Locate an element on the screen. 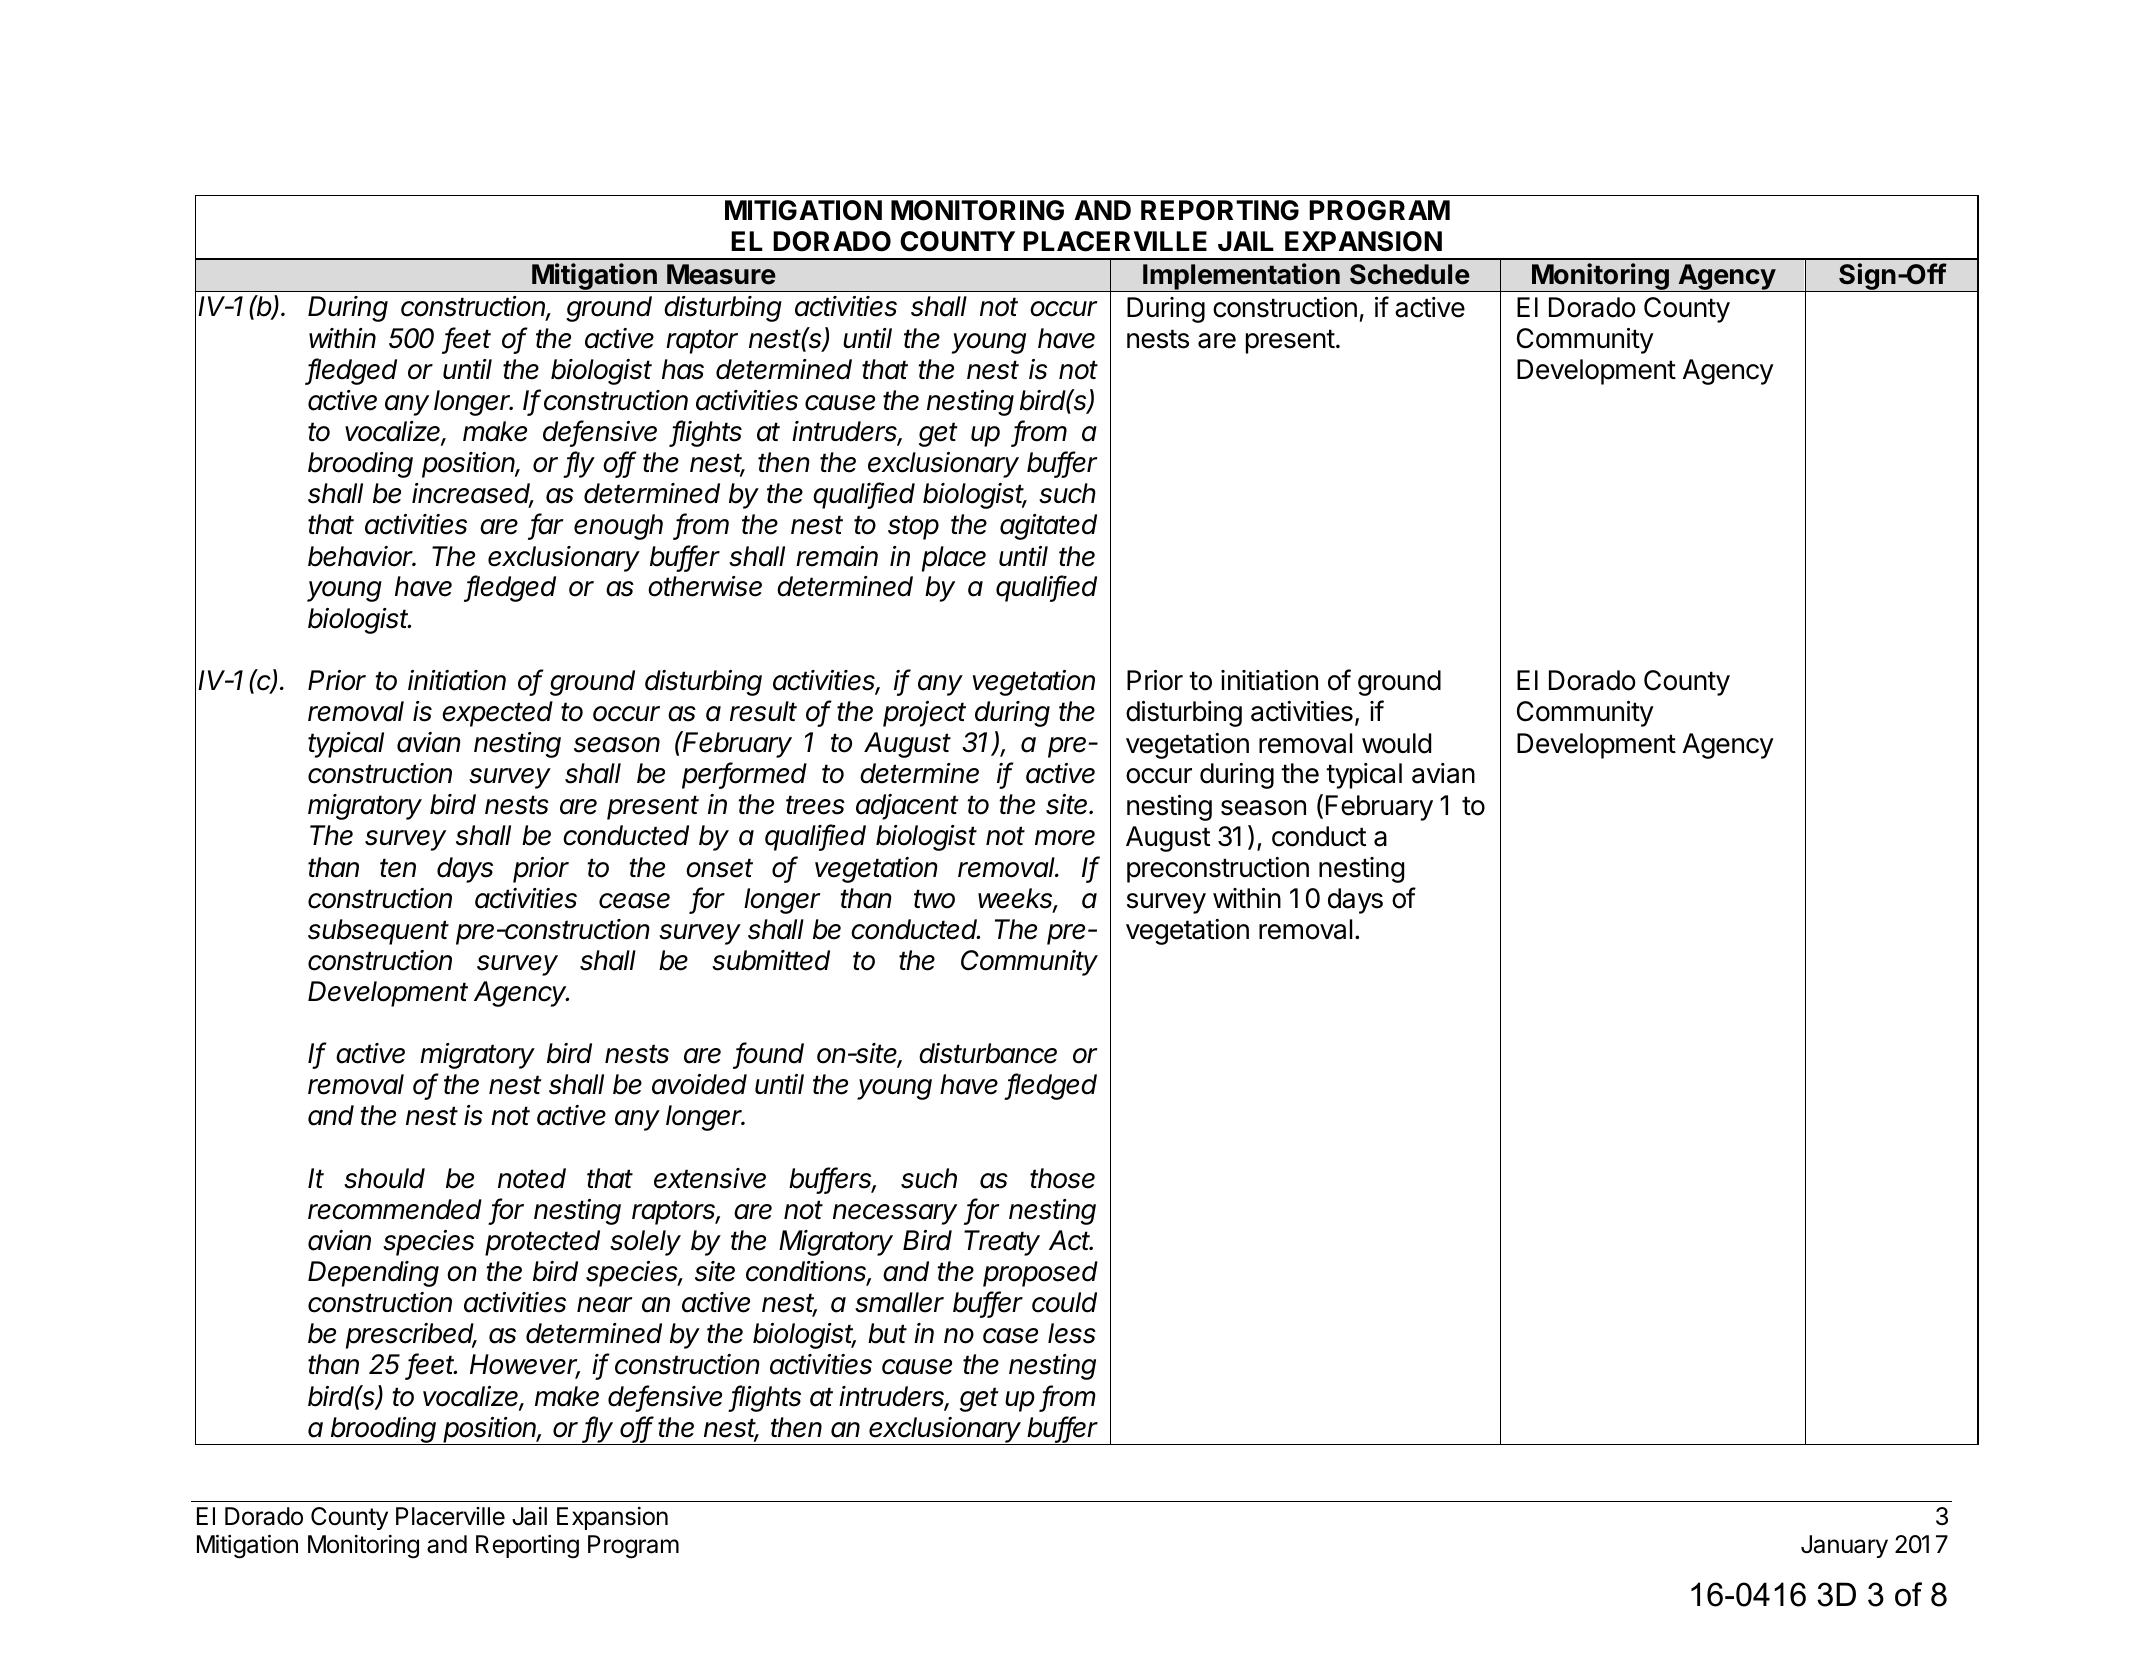  Implementation is located at coordinates (1241, 277).
